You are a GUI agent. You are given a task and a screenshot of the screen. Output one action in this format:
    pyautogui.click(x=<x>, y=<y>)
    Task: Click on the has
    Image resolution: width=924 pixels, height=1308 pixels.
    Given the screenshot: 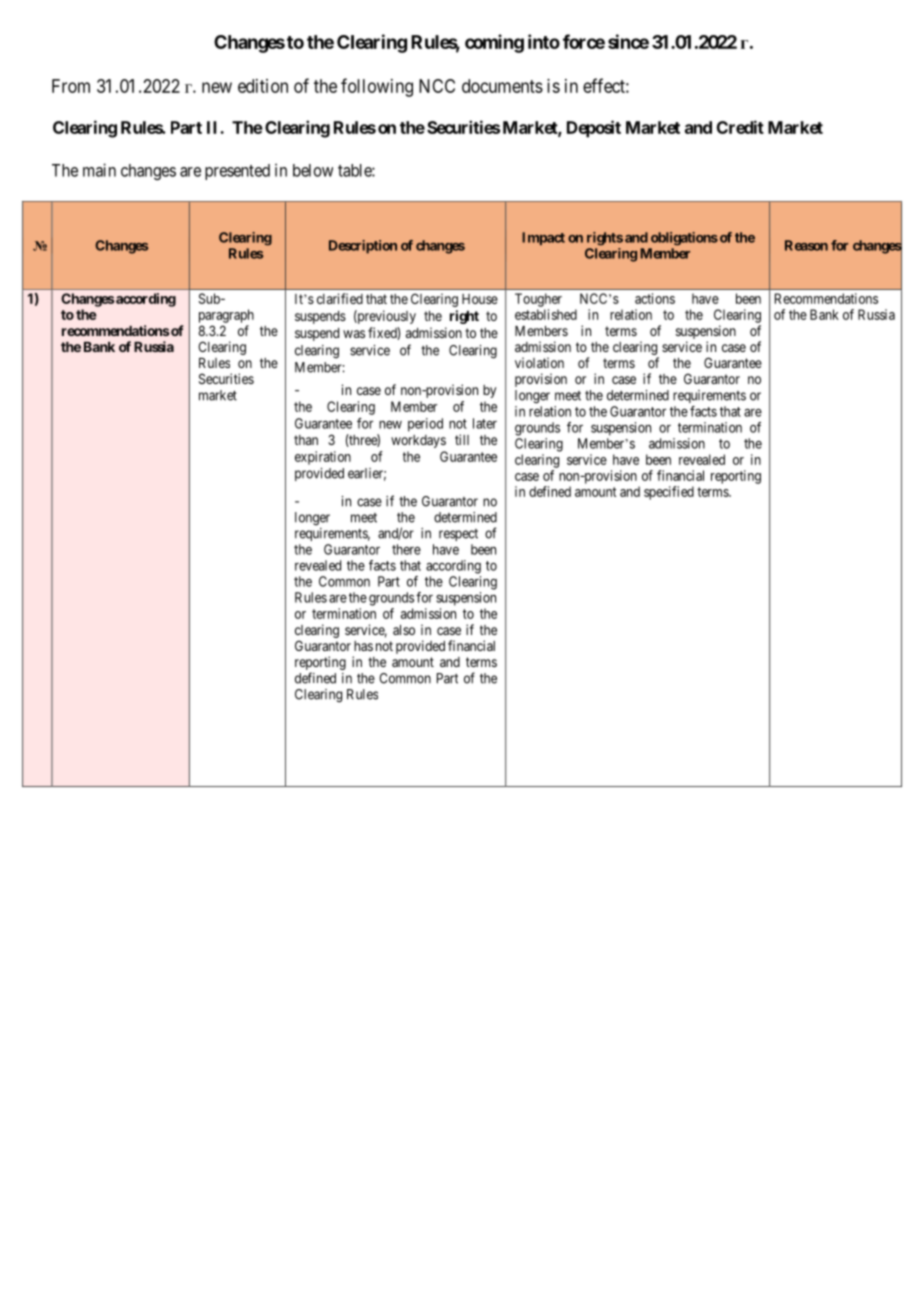 What is the action you would take?
    pyautogui.click(x=363, y=646)
